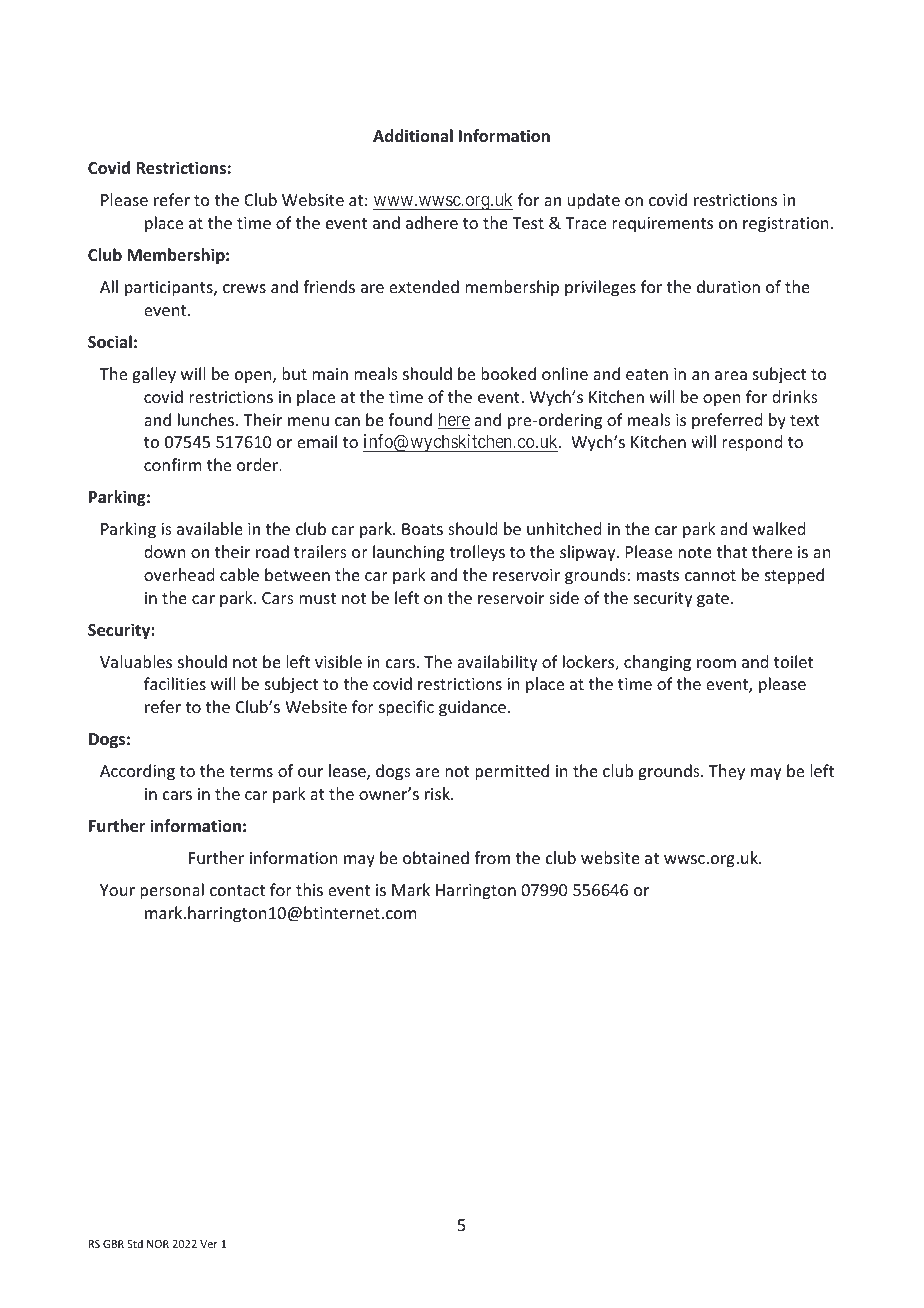 This screenshot has width=924, height=1308. I want to click on guidance, so click(474, 708).
